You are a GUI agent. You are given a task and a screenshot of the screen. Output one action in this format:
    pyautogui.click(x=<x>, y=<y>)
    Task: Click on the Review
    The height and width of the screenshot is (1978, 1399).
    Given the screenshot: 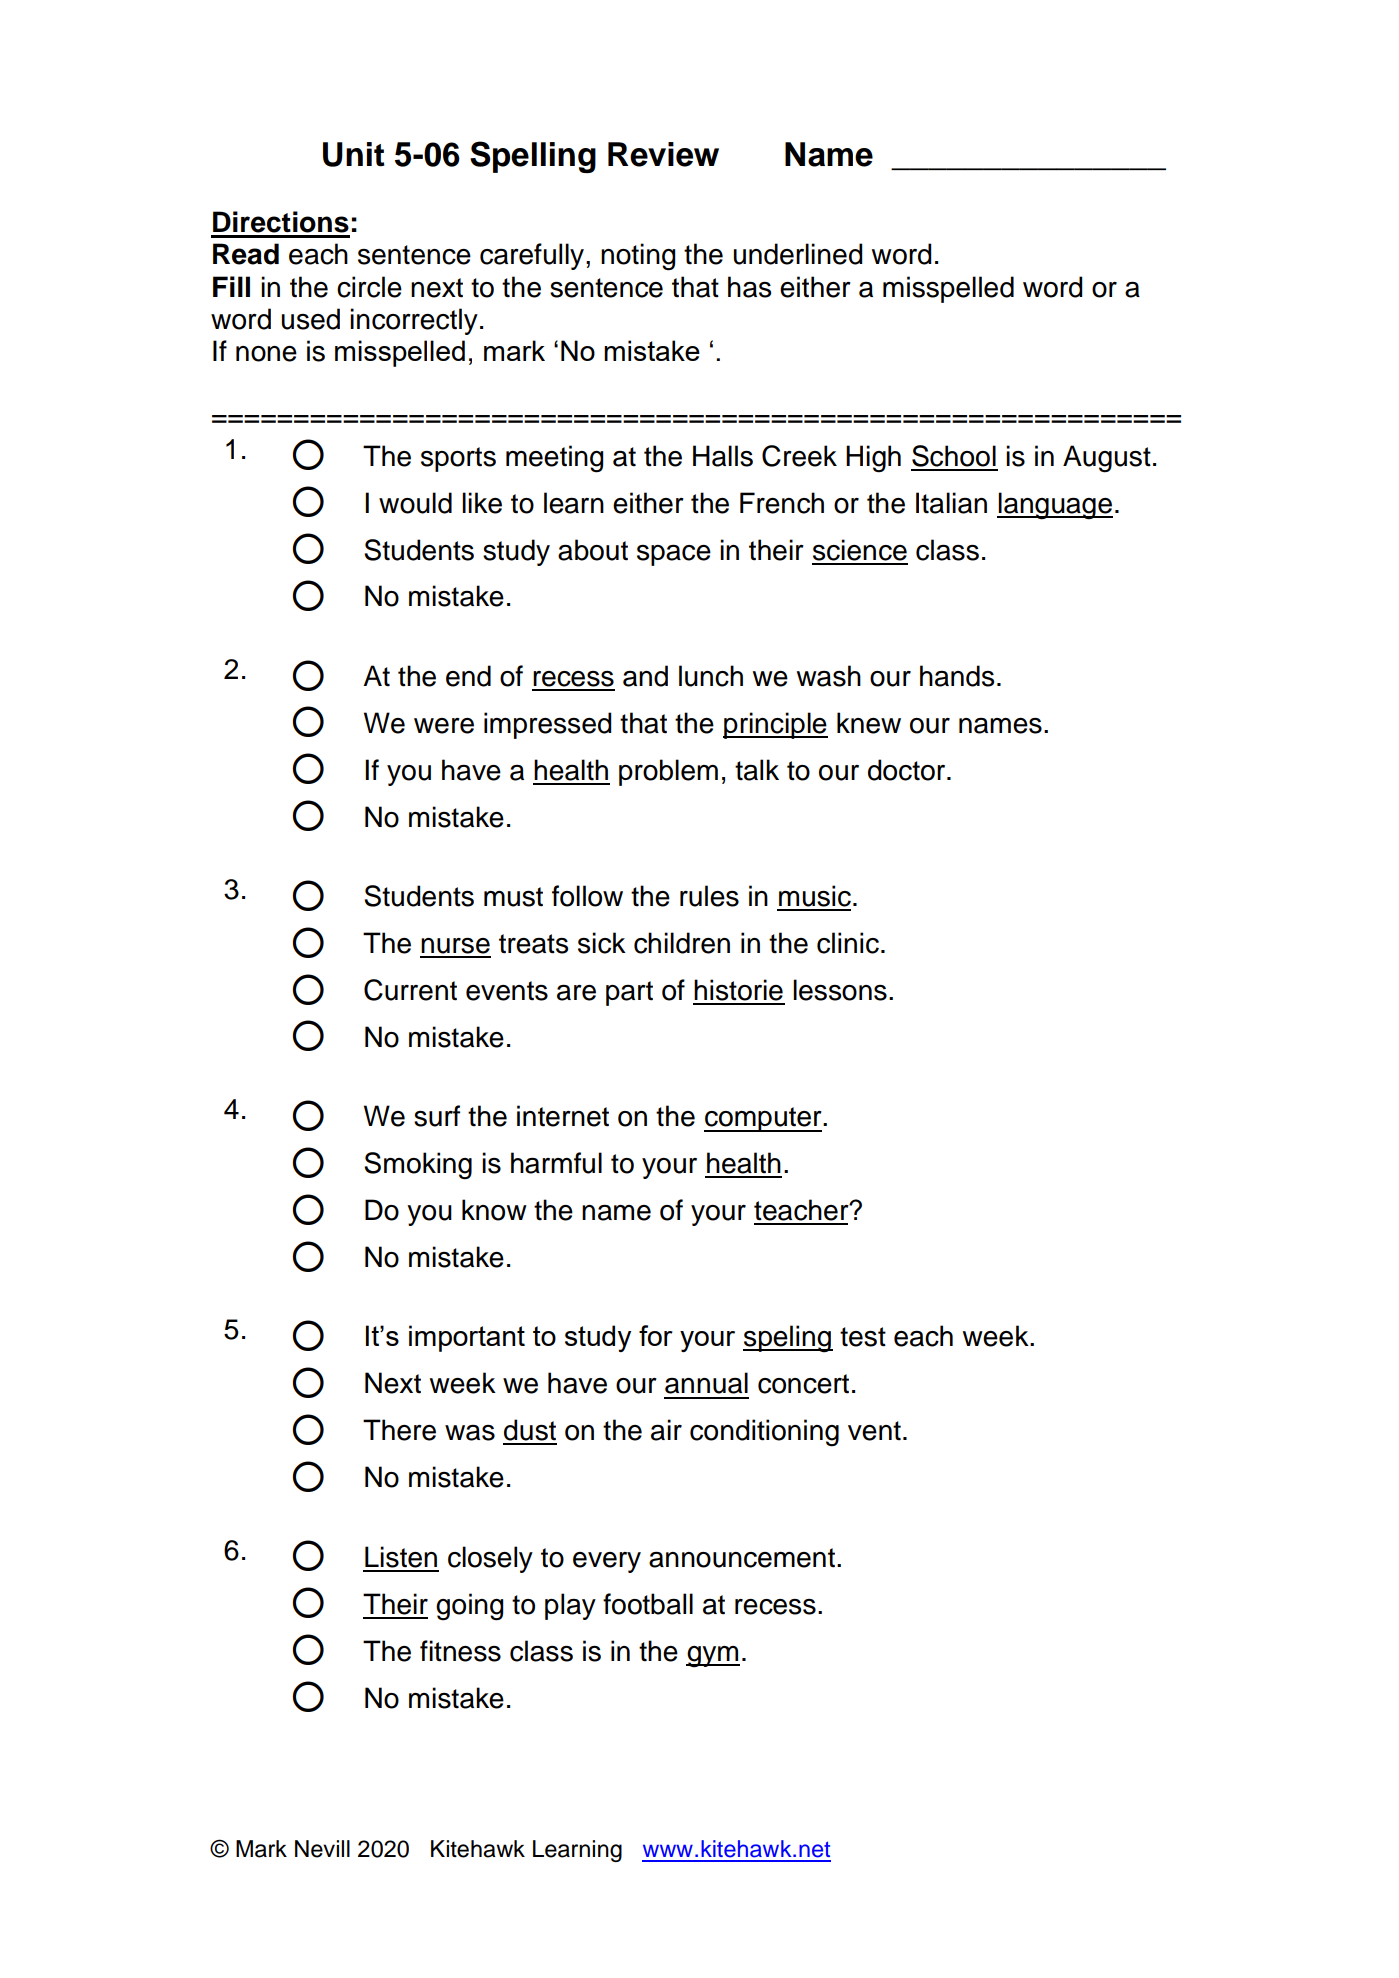 What is the action you would take?
    pyautogui.click(x=663, y=154)
